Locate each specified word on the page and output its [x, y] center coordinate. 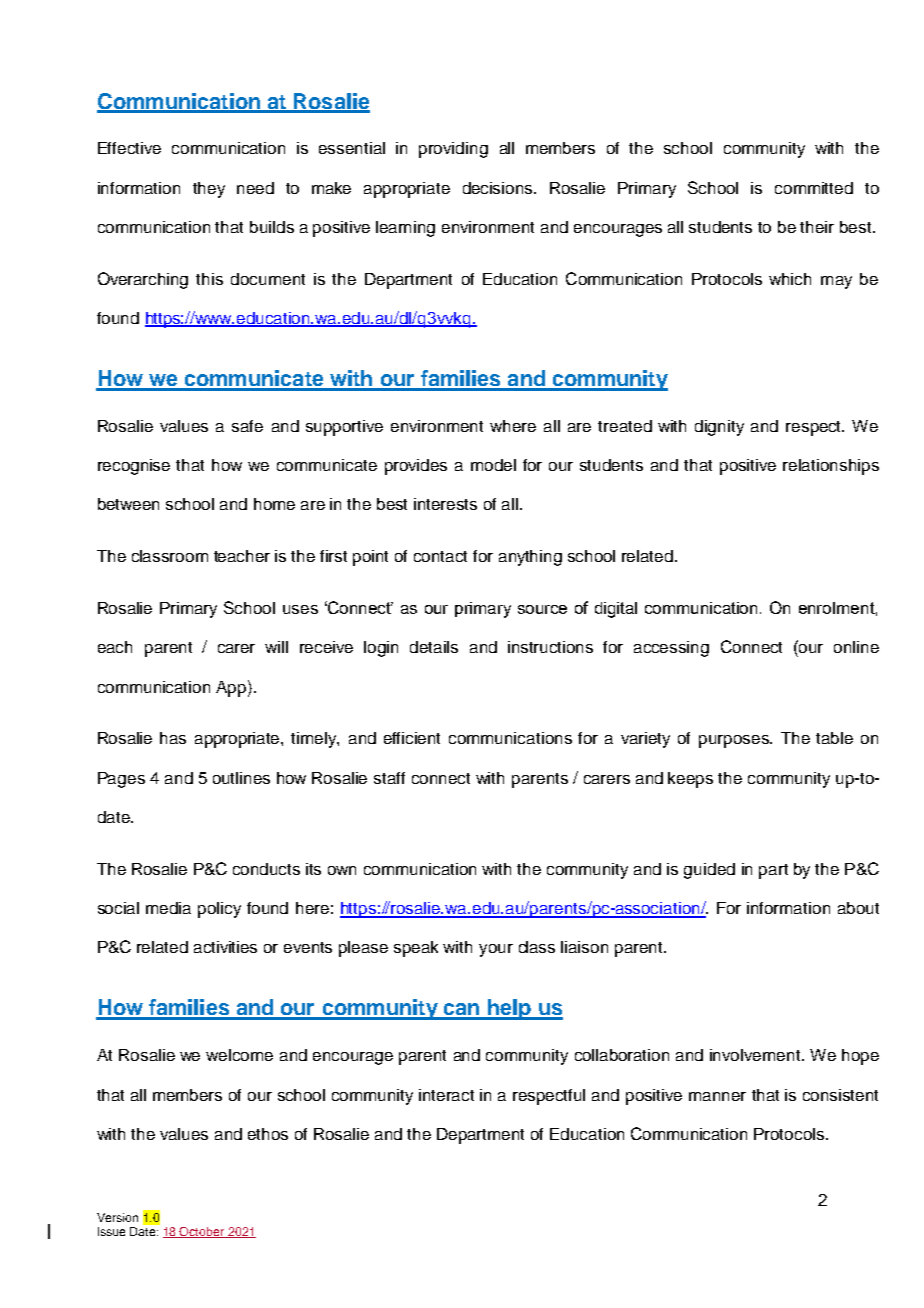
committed [814, 188]
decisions [499, 188]
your [496, 950]
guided [709, 871]
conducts [266, 869]
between [128, 504]
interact [446, 1095]
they [209, 190]
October [203, 1232]
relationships [831, 467]
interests [445, 504]
